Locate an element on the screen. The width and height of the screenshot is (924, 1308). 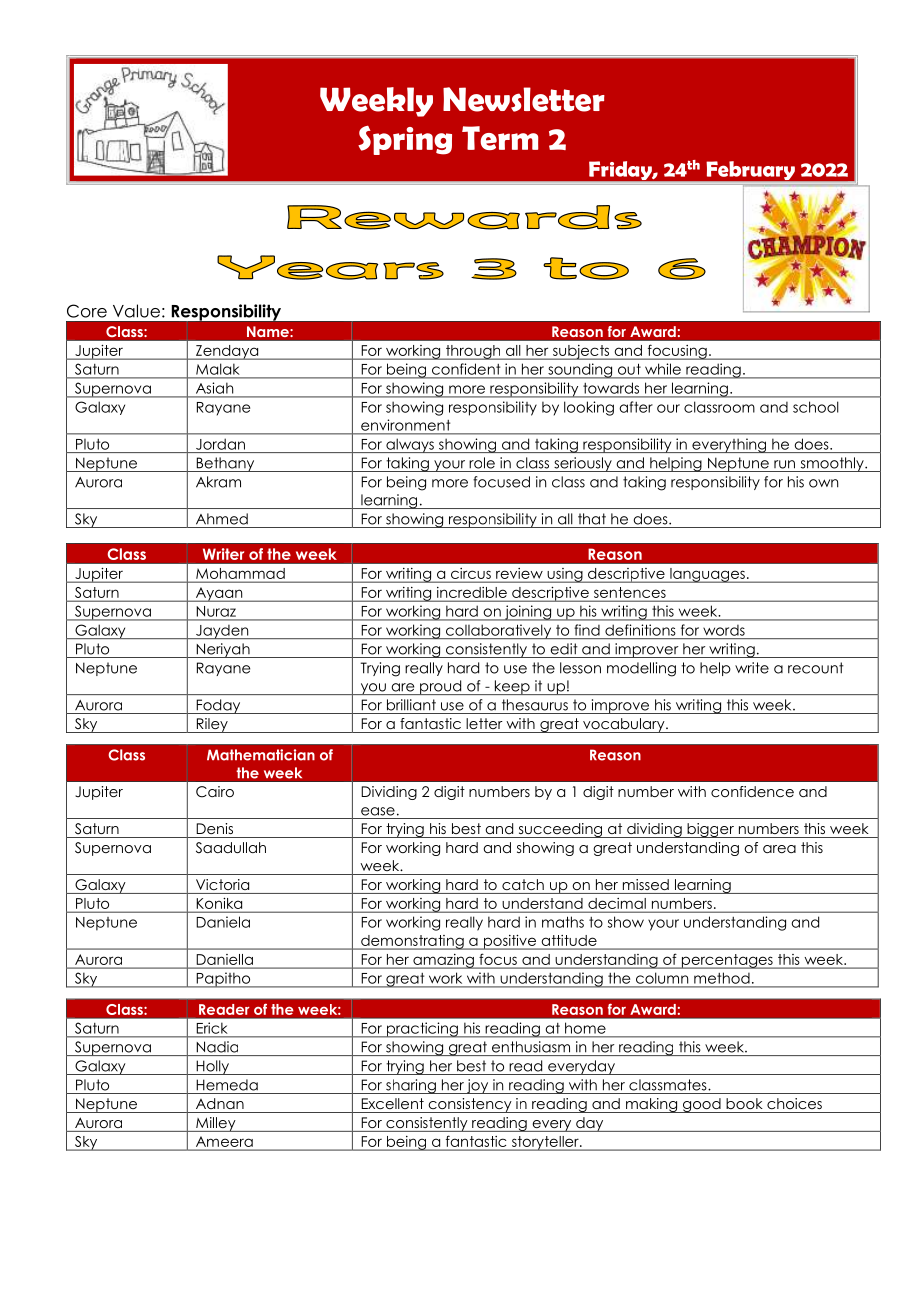
languages is located at coordinates (707, 575).
